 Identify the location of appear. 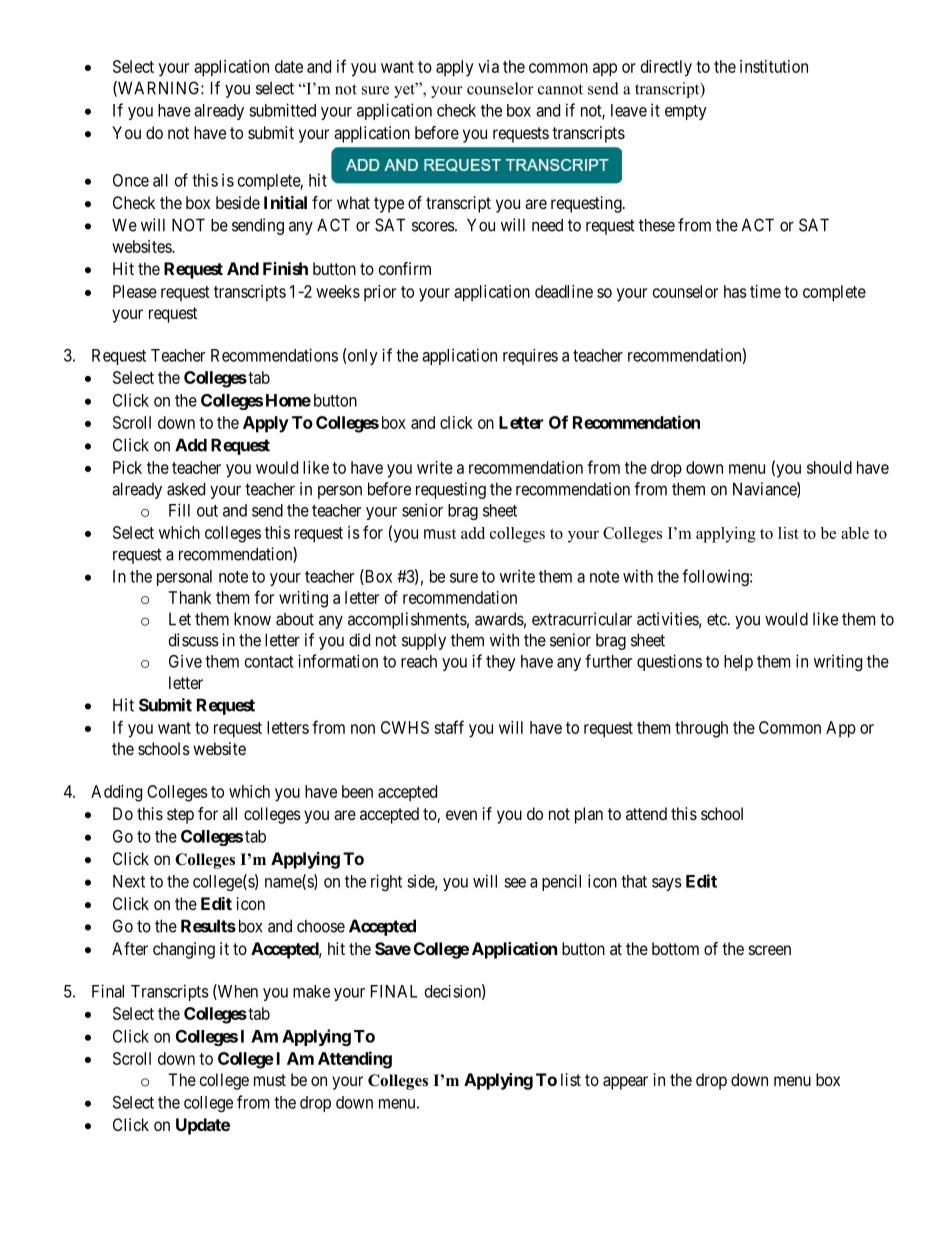
(625, 1083).
